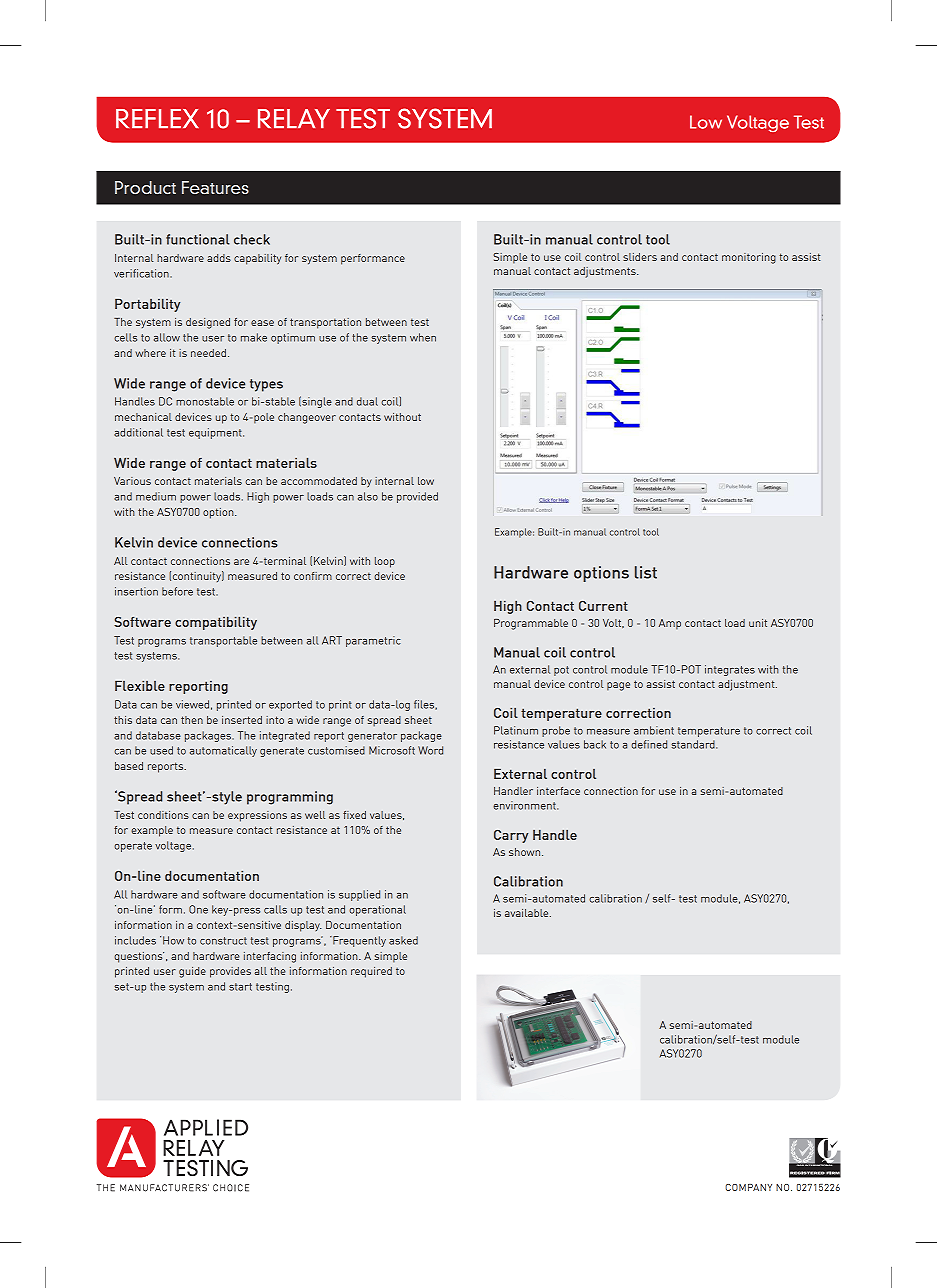 The height and width of the screenshot is (1288, 937). Describe the element at coordinates (417, 497) in the screenshot. I see `provided` at that location.
